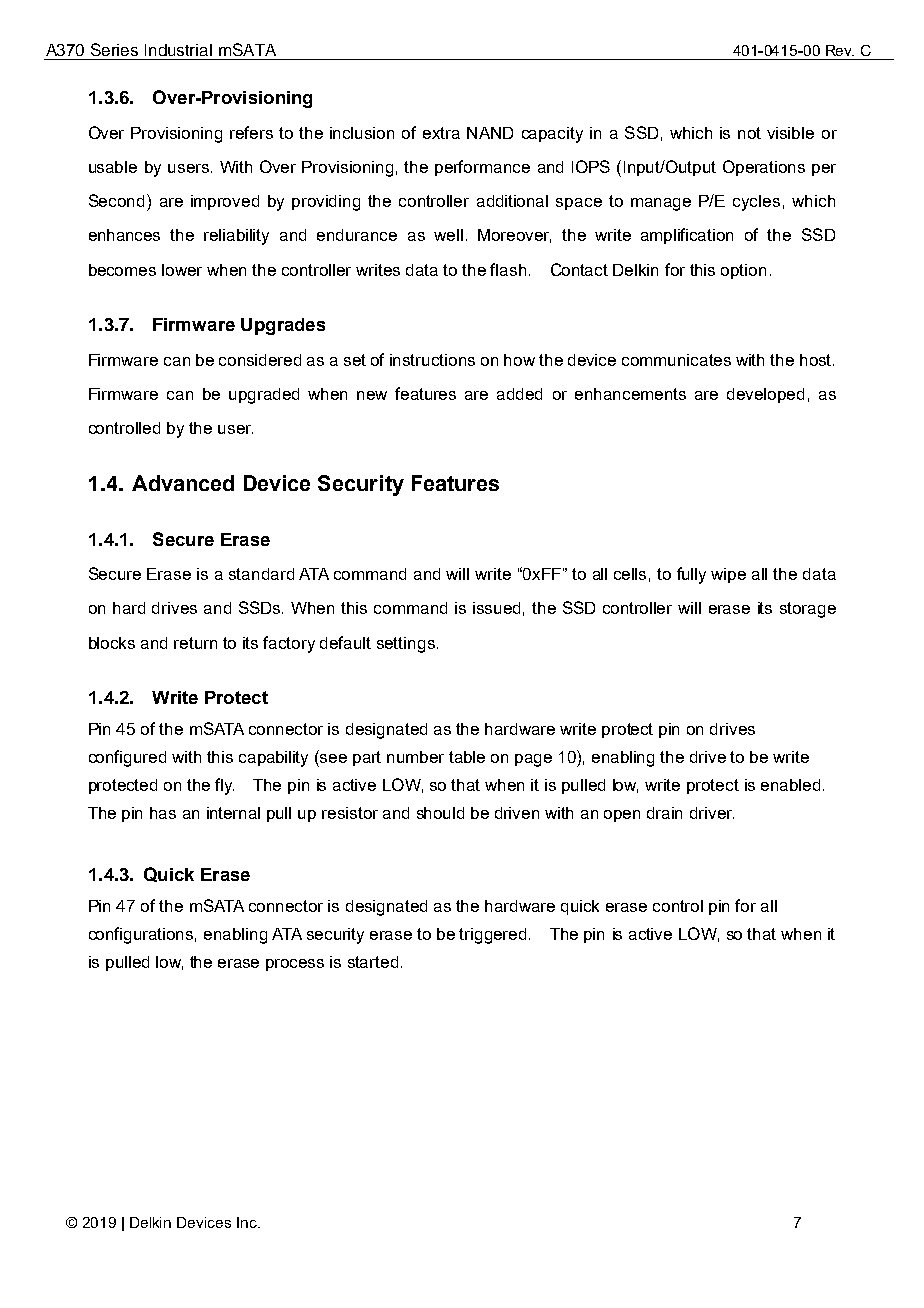 This document has height=1308, width=924. I want to click on upgraded, so click(264, 396).
